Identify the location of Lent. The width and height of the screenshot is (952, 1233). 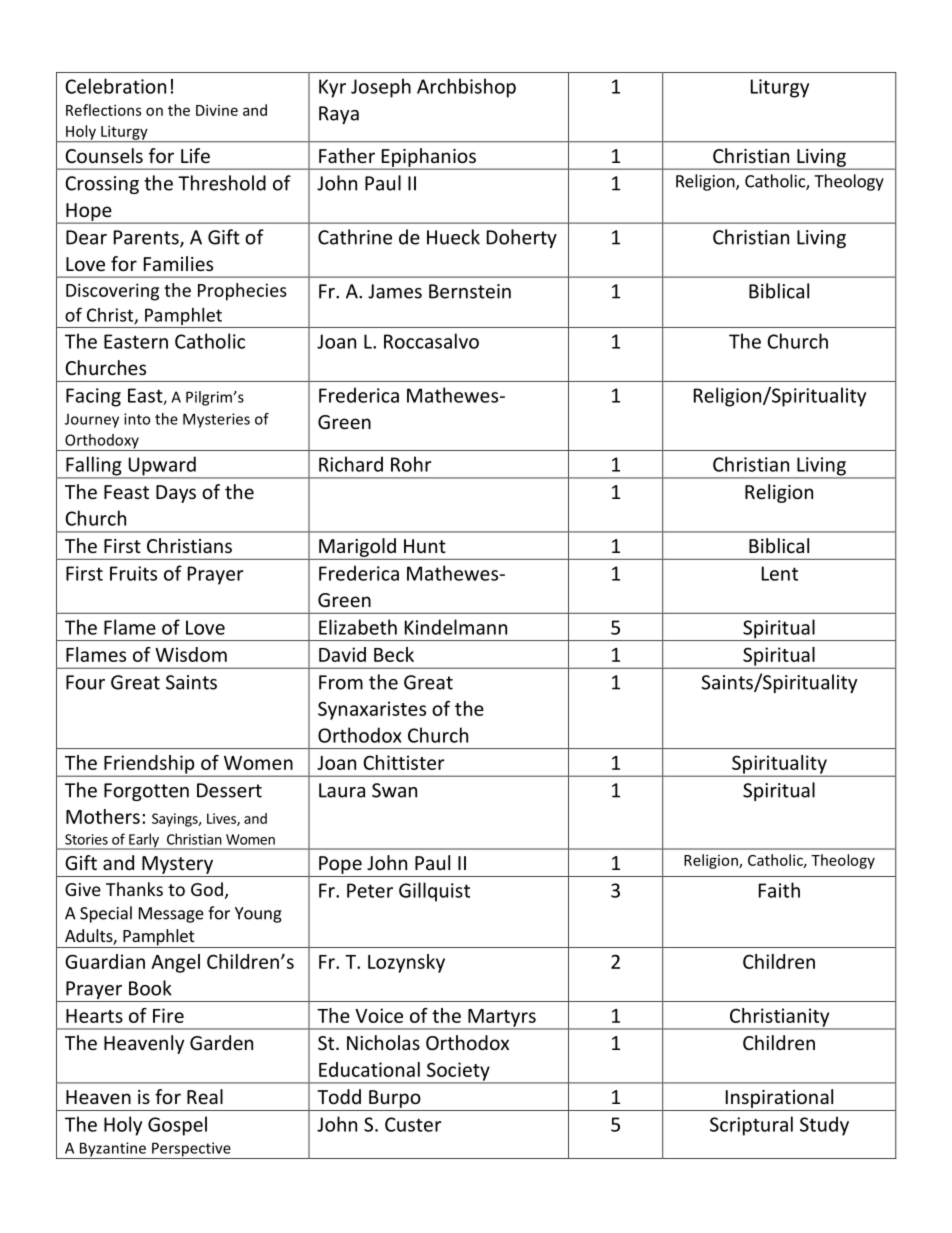
(780, 573).
